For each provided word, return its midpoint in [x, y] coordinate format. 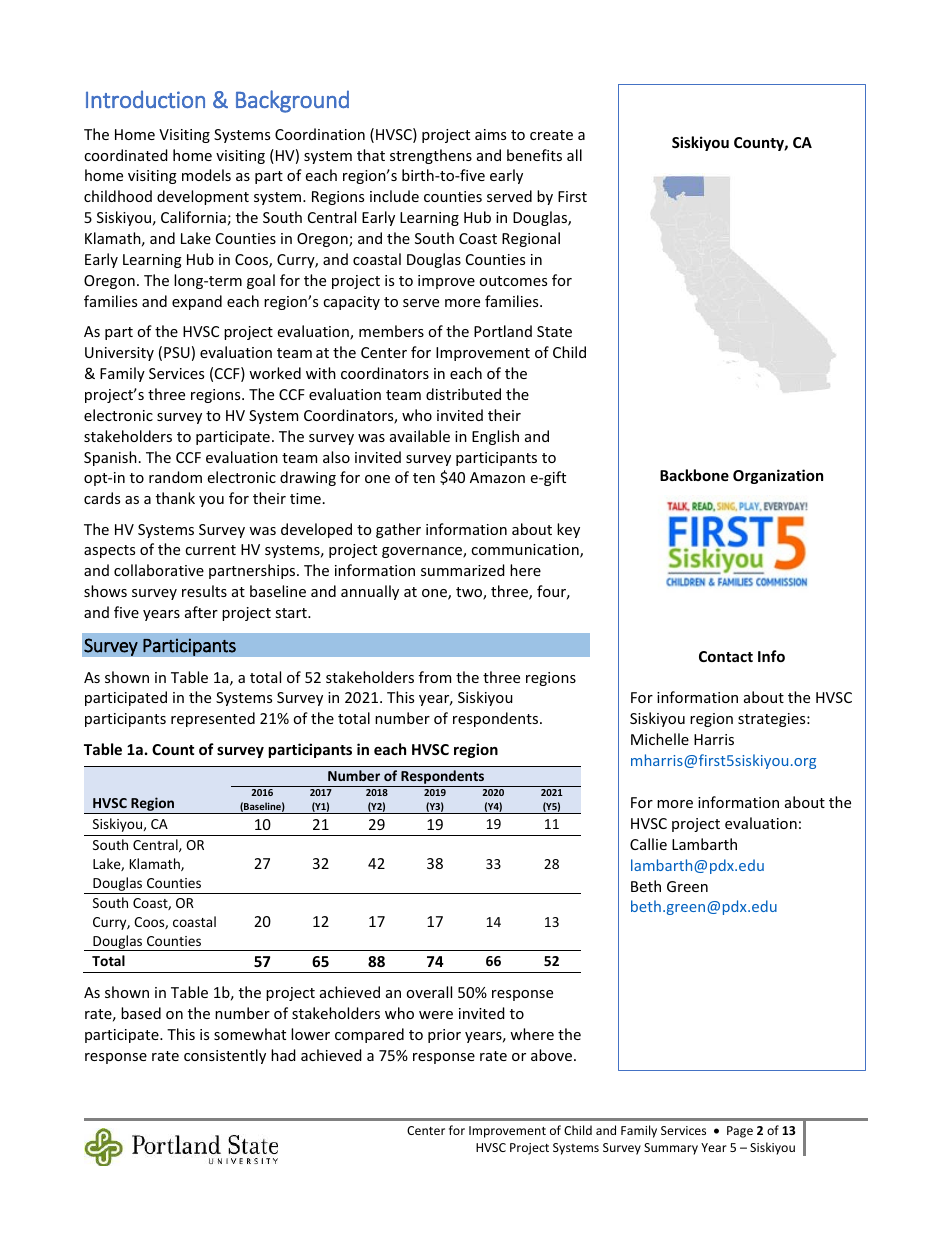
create [551, 135]
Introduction [145, 99]
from [435, 677]
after [201, 612]
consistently [225, 1056]
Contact [726, 656]
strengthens [431, 156]
